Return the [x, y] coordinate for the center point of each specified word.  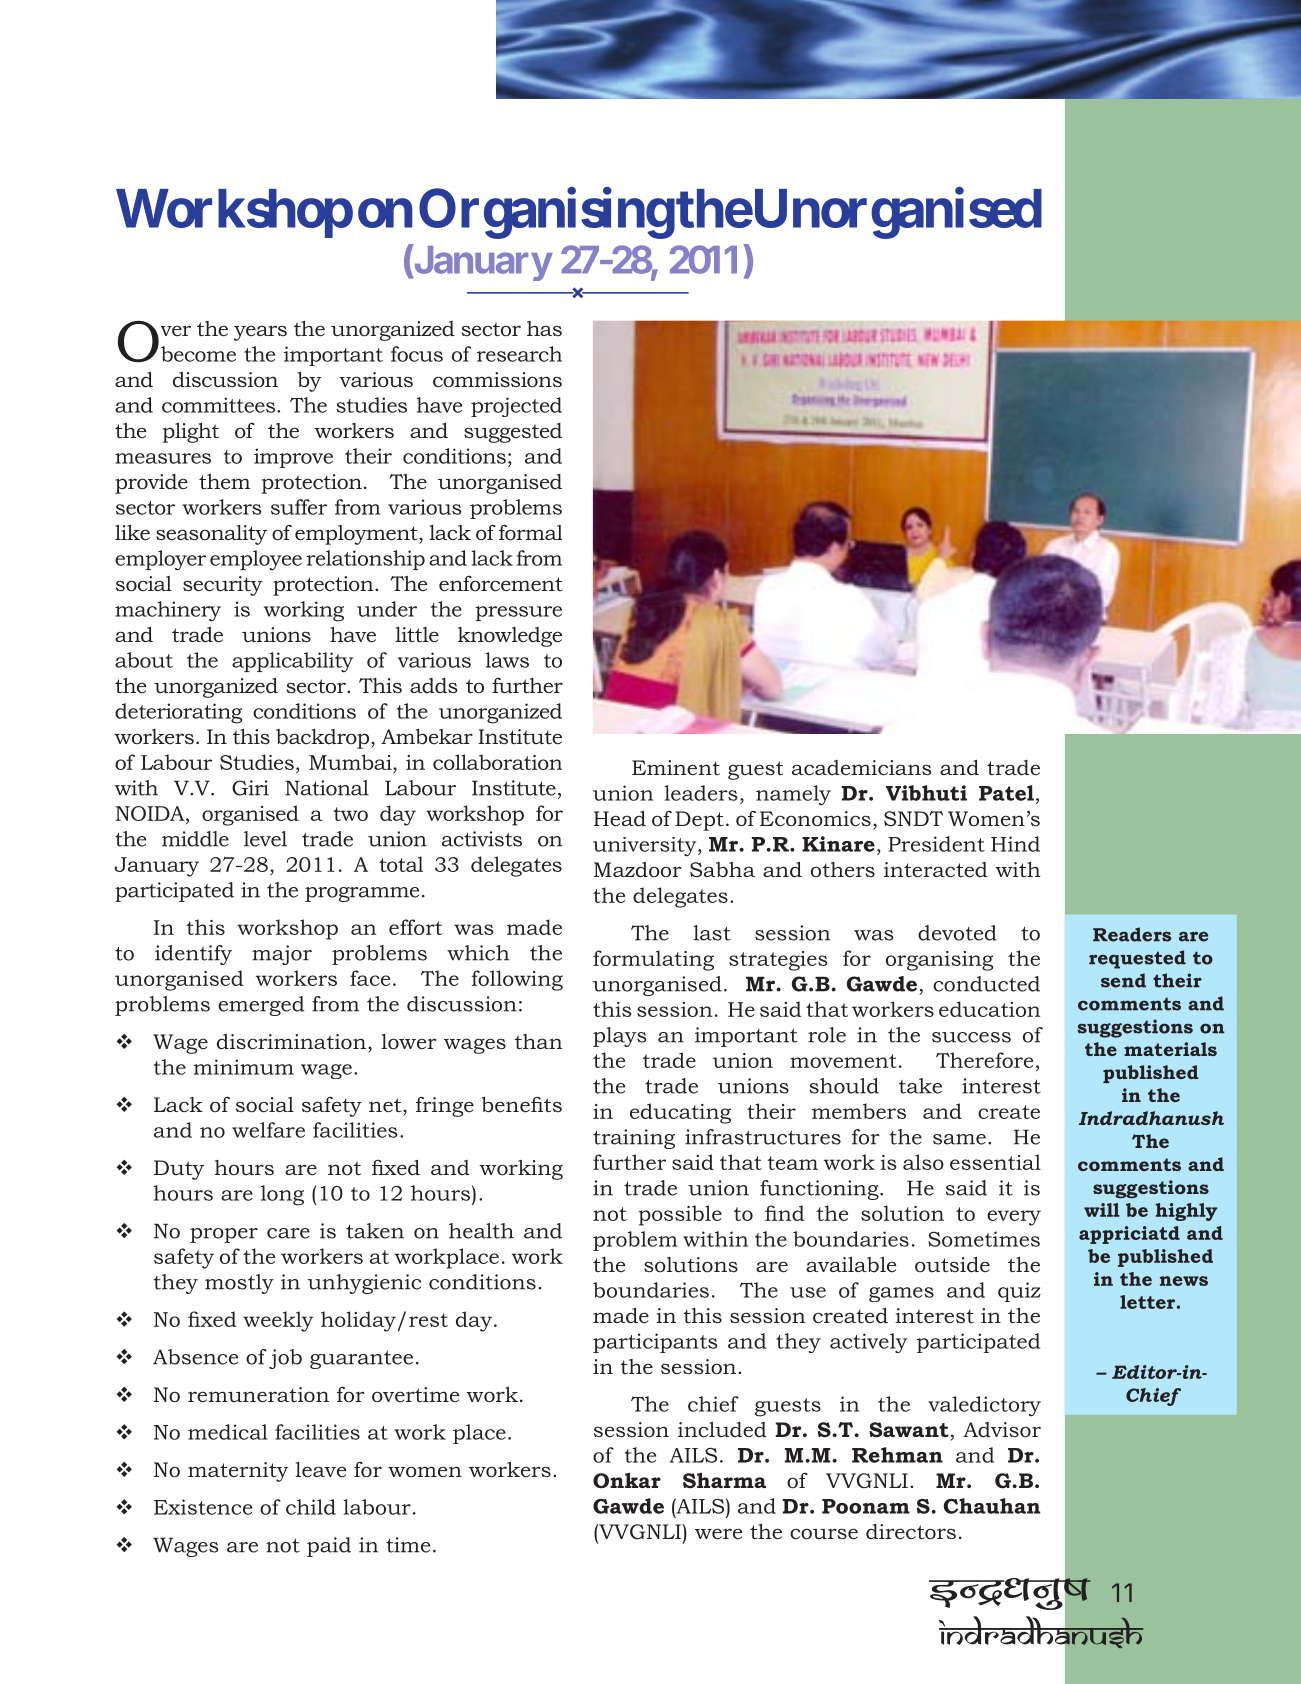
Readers [1132, 934]
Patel [1006, 793]
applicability [292, 662]
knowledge [510, 637]
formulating [653, 960]
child [311, 1507]
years [260, 333]
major [282, 955]
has [544, 328]
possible [680, 1215]
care [288, 1233]
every [1014, 1218]
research [519, 354]
